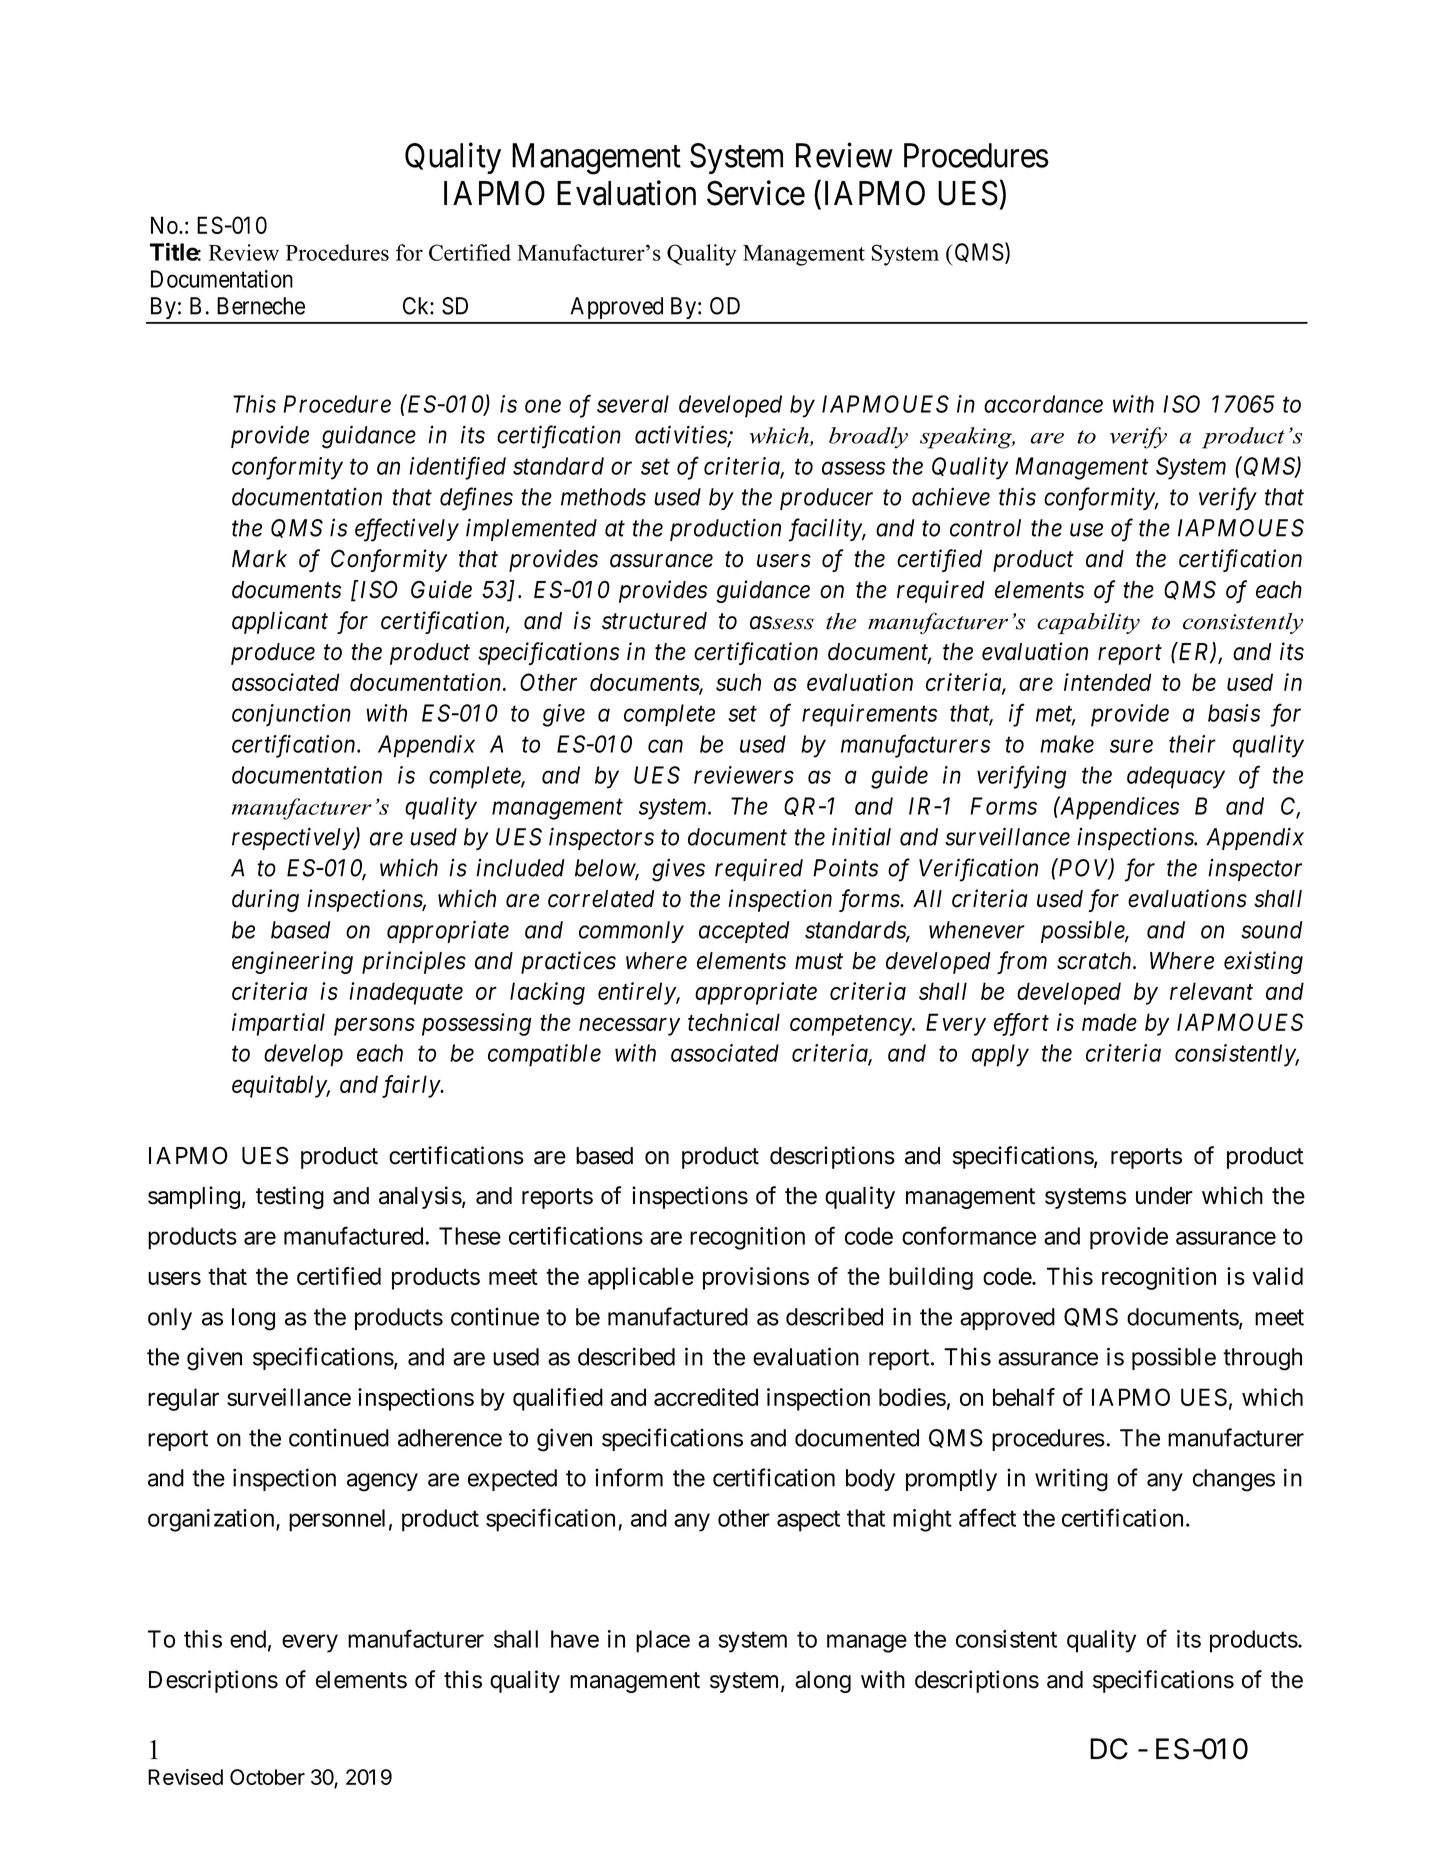 Image resolution: width=1430 pixels, height=1851 pixels. Describe the element at coordinates (291, 715) in the document. I see `conjunction` at that location.
